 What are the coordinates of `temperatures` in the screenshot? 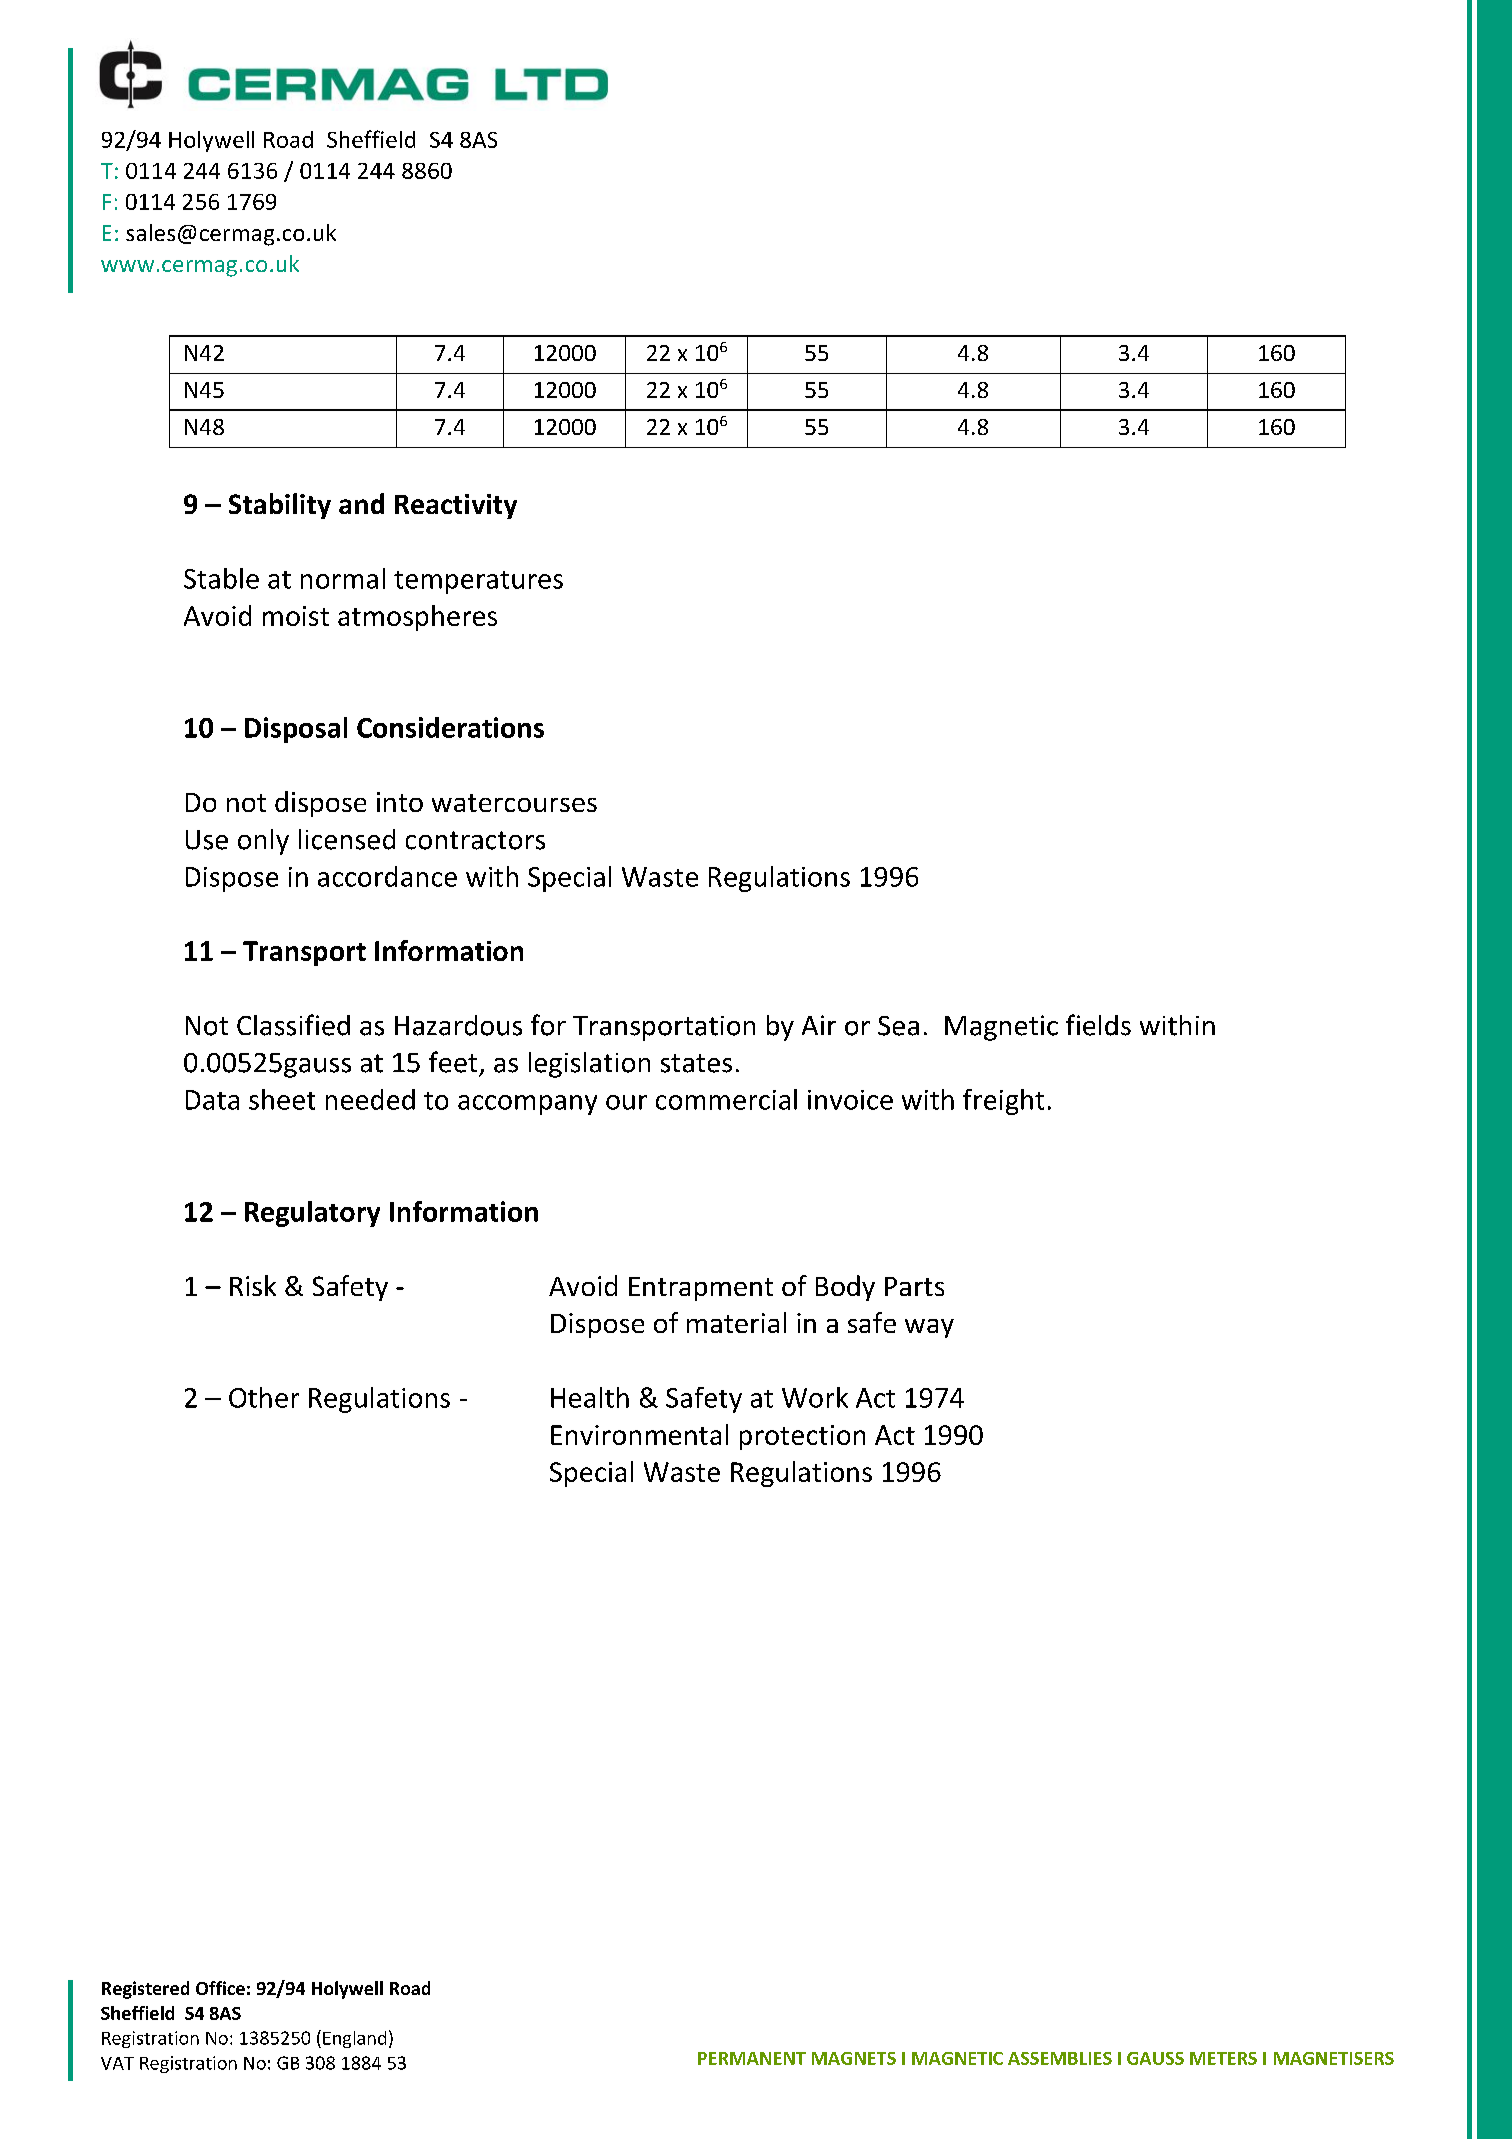 It's located at (478, 582).
